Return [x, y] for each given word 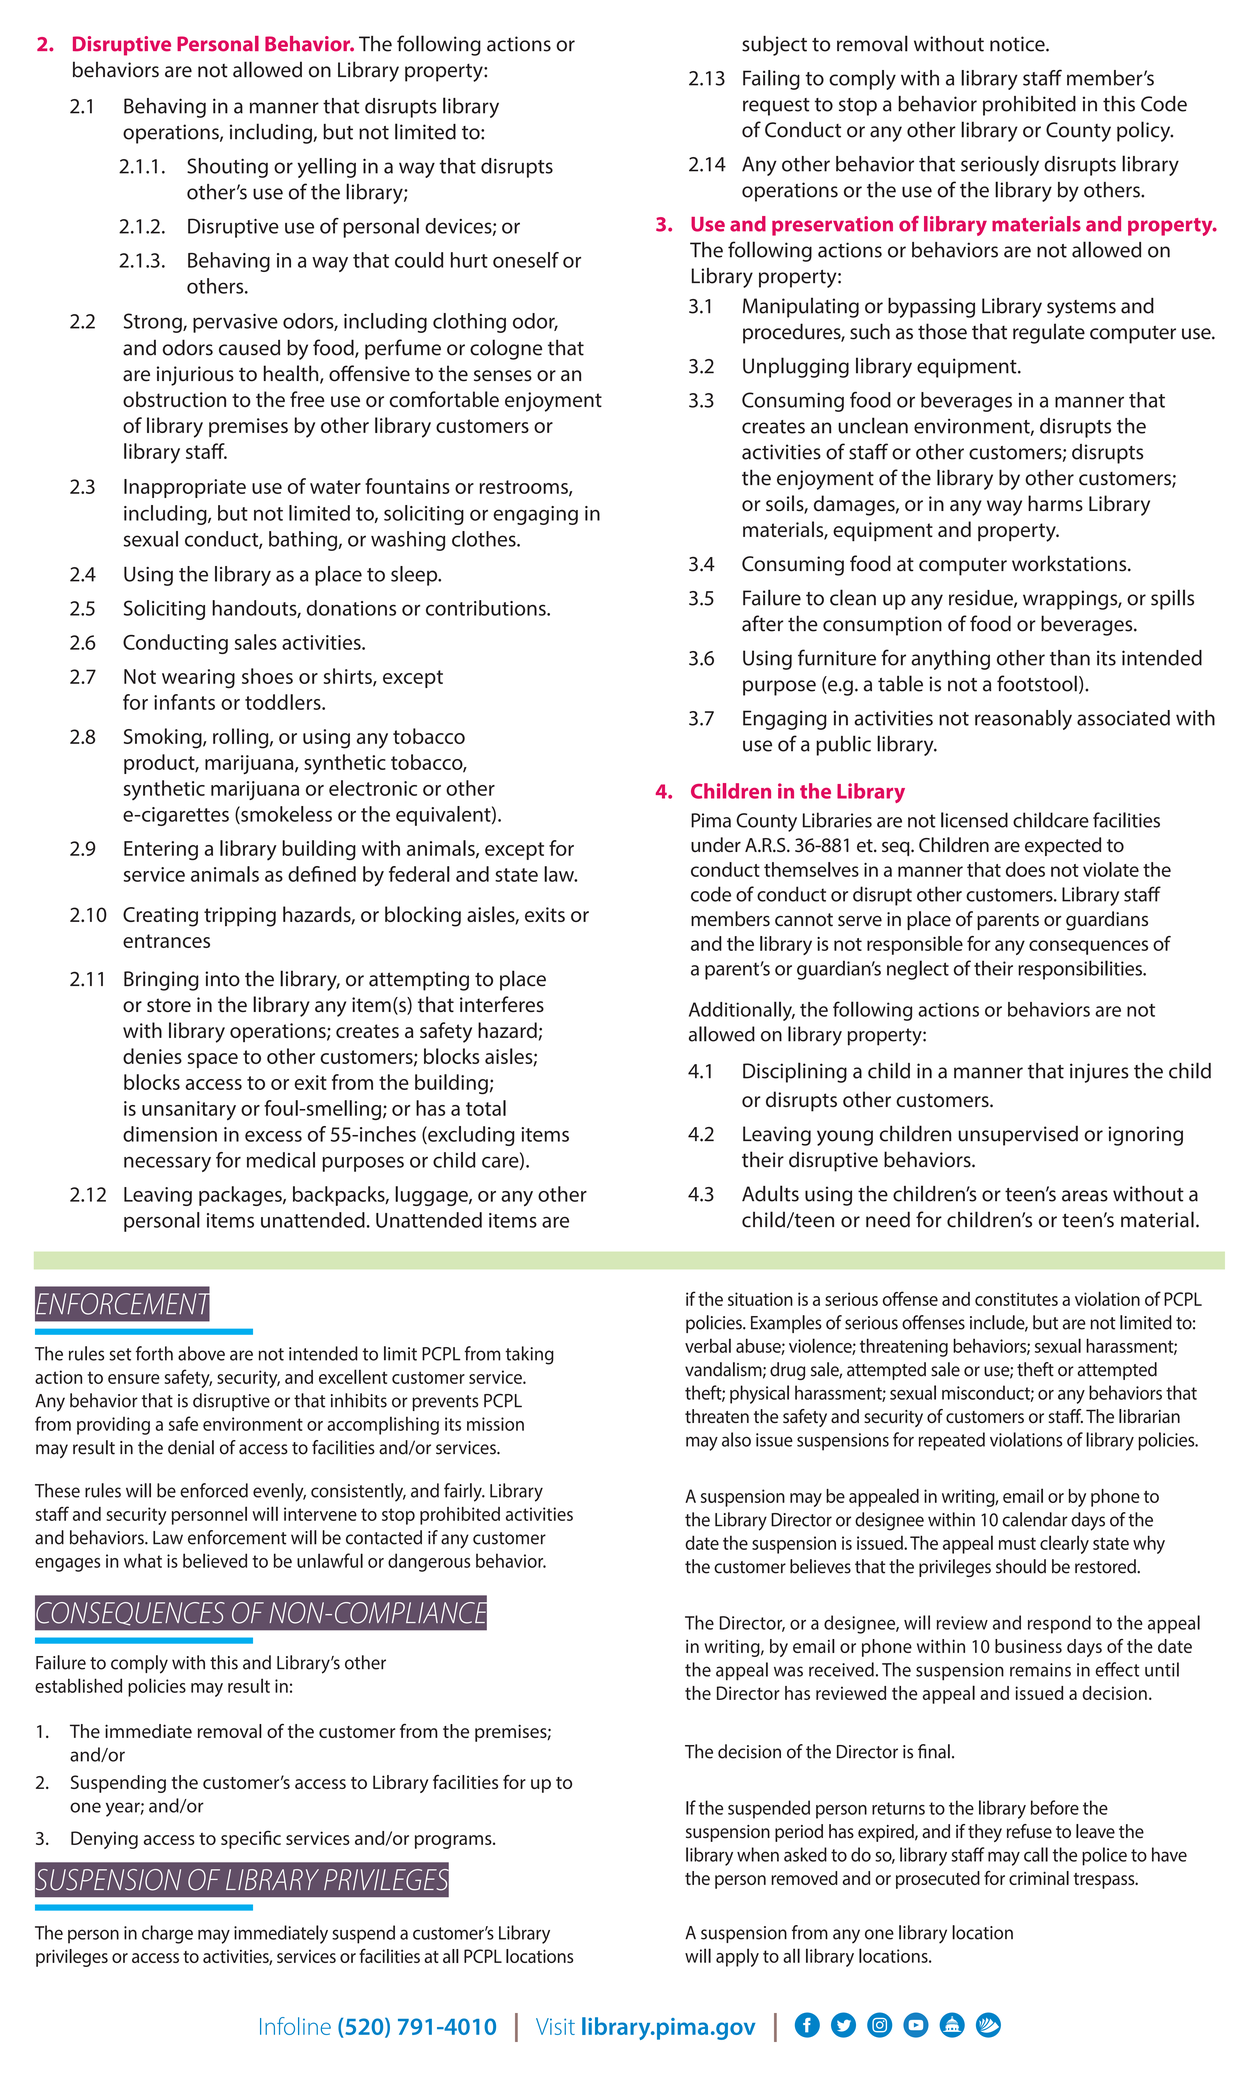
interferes [502, 1004]
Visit [555, 2026]
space [213, 1060]
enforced [214, 1490]
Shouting [227, 168]
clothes [485, 539]
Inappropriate [185, 488]
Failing [771, 80]
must [1017, 1543]
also [736, 1439]
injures [1099, 1073]
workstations [1070, 563]
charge [167, 1934]
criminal [1039, 1878]
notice [1018, 44]
